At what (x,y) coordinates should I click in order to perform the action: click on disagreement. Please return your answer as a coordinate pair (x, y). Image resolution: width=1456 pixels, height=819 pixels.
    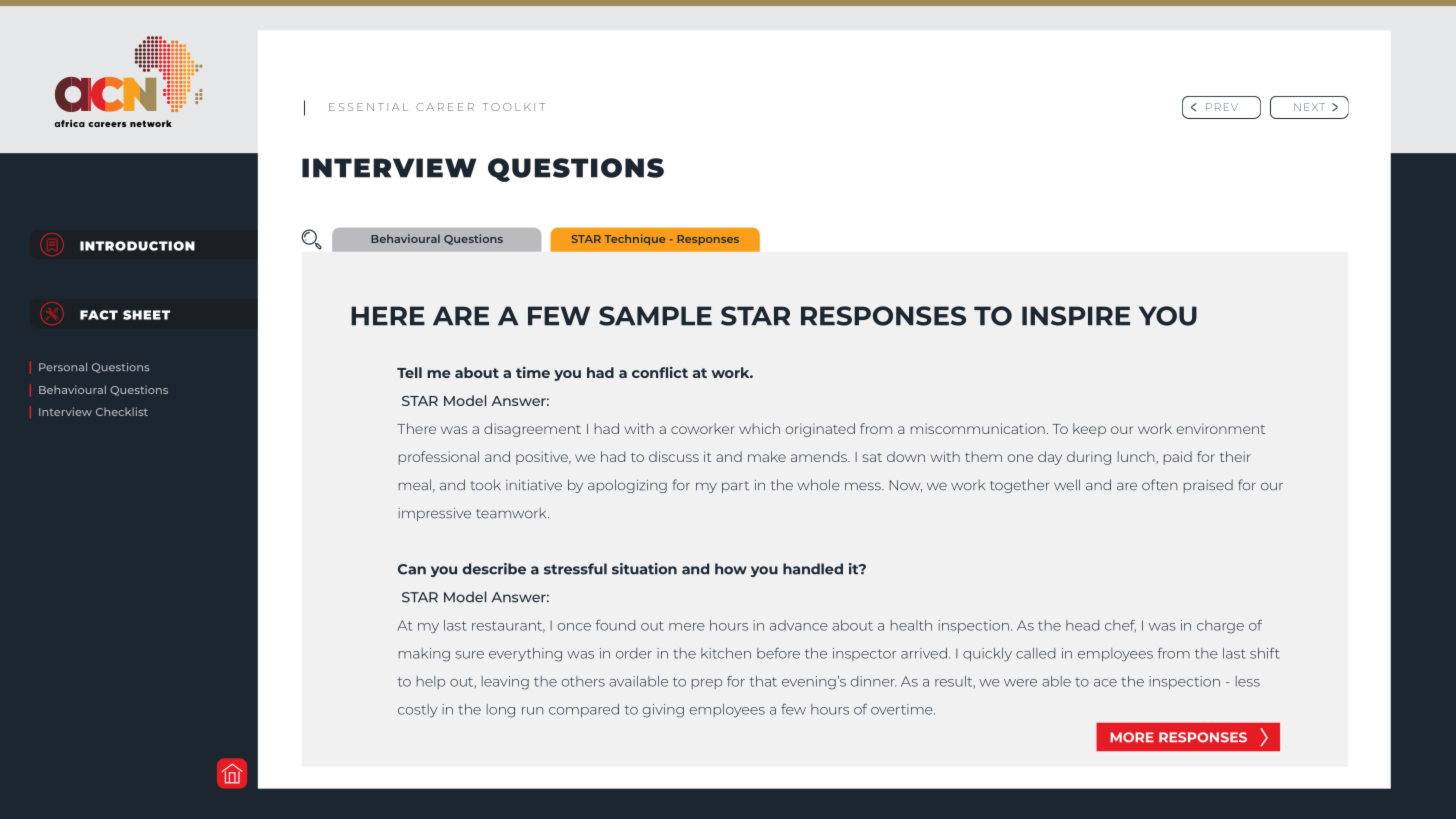
    Looking at the image, I should click on (532, 430).
